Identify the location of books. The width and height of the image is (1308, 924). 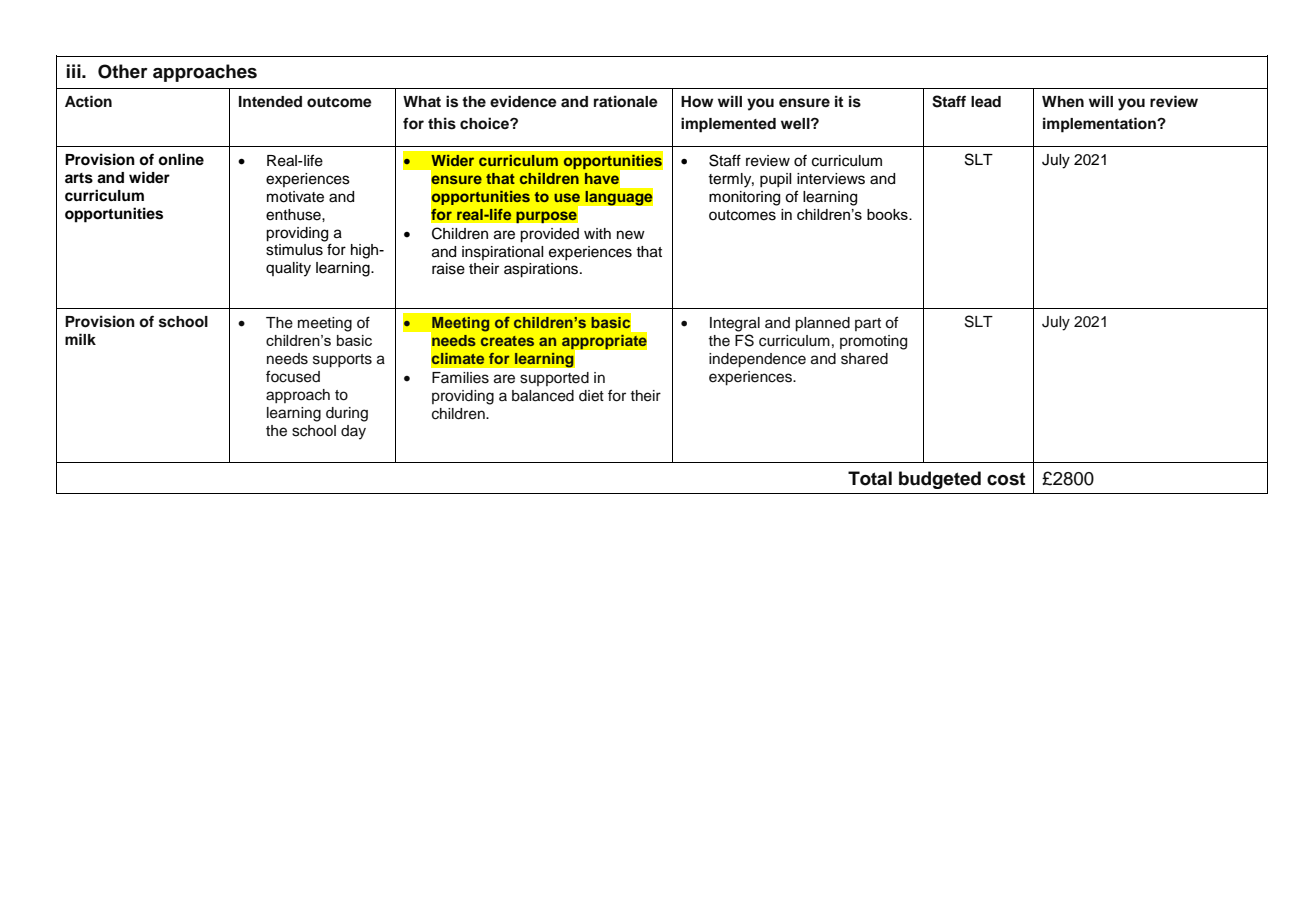
(888, 214).
